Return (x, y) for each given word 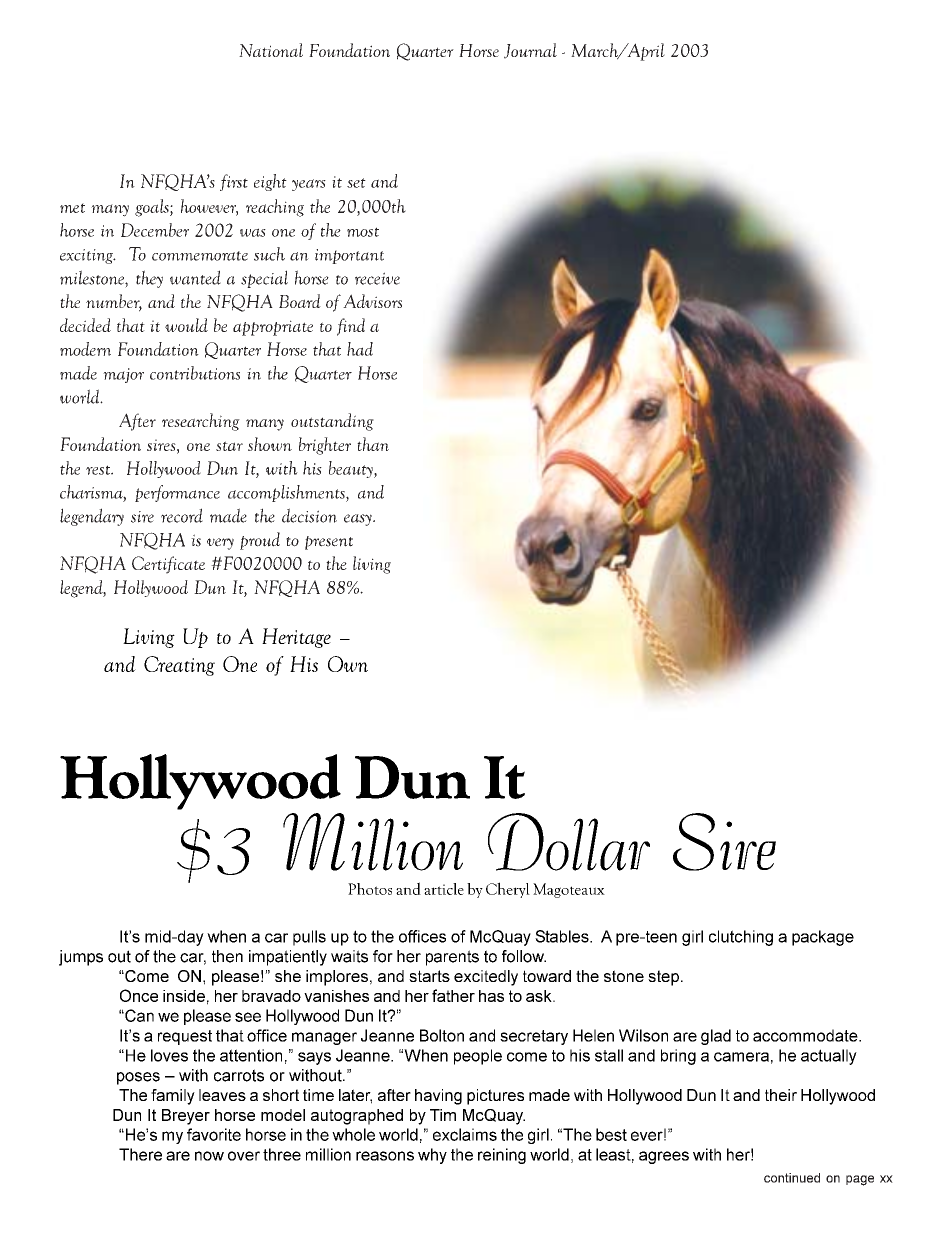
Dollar (569, 842)
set (356, 183)
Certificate (168, 565)
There (140, 1154)
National (271, 50)
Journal (530, 51)
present (329, 543)
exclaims (465, 1134)
